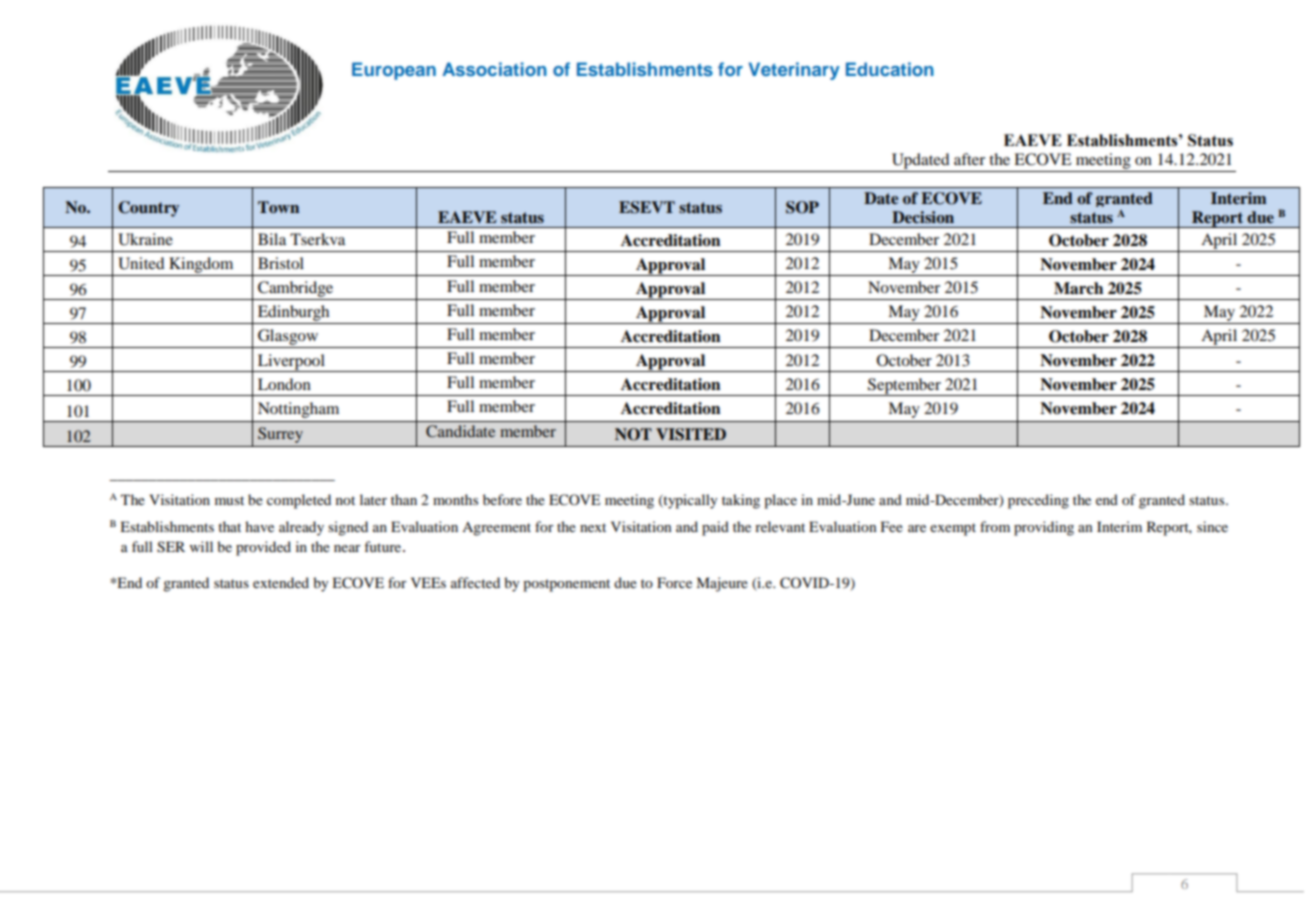 The image size is (1308, 924). Describe the element at coordinates (794, 71) in the image. I see `Veterinary` at that location.
